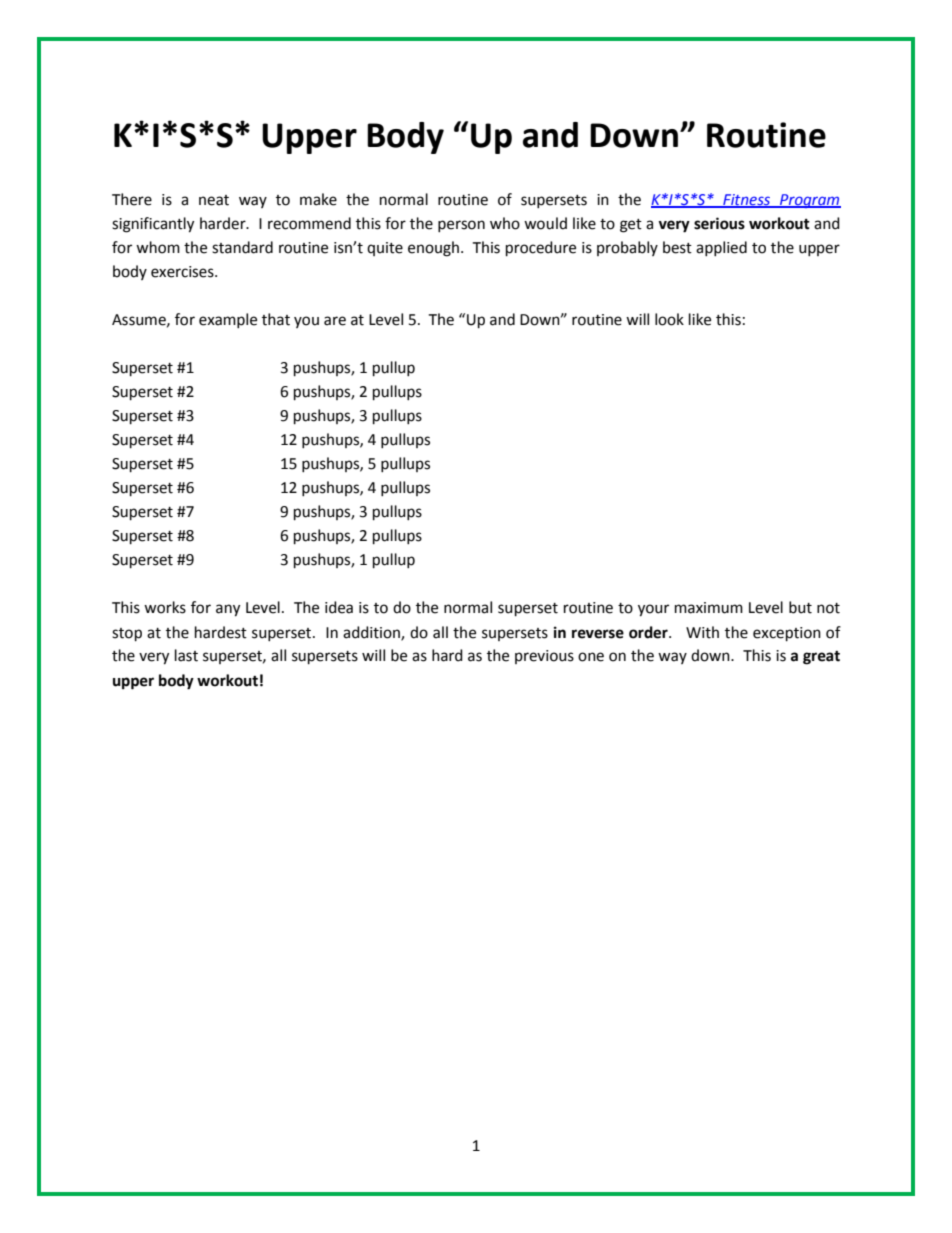  What do you see at coordinates (186, 655) in the page?
I see `last` at bounding box center [186, 655].
